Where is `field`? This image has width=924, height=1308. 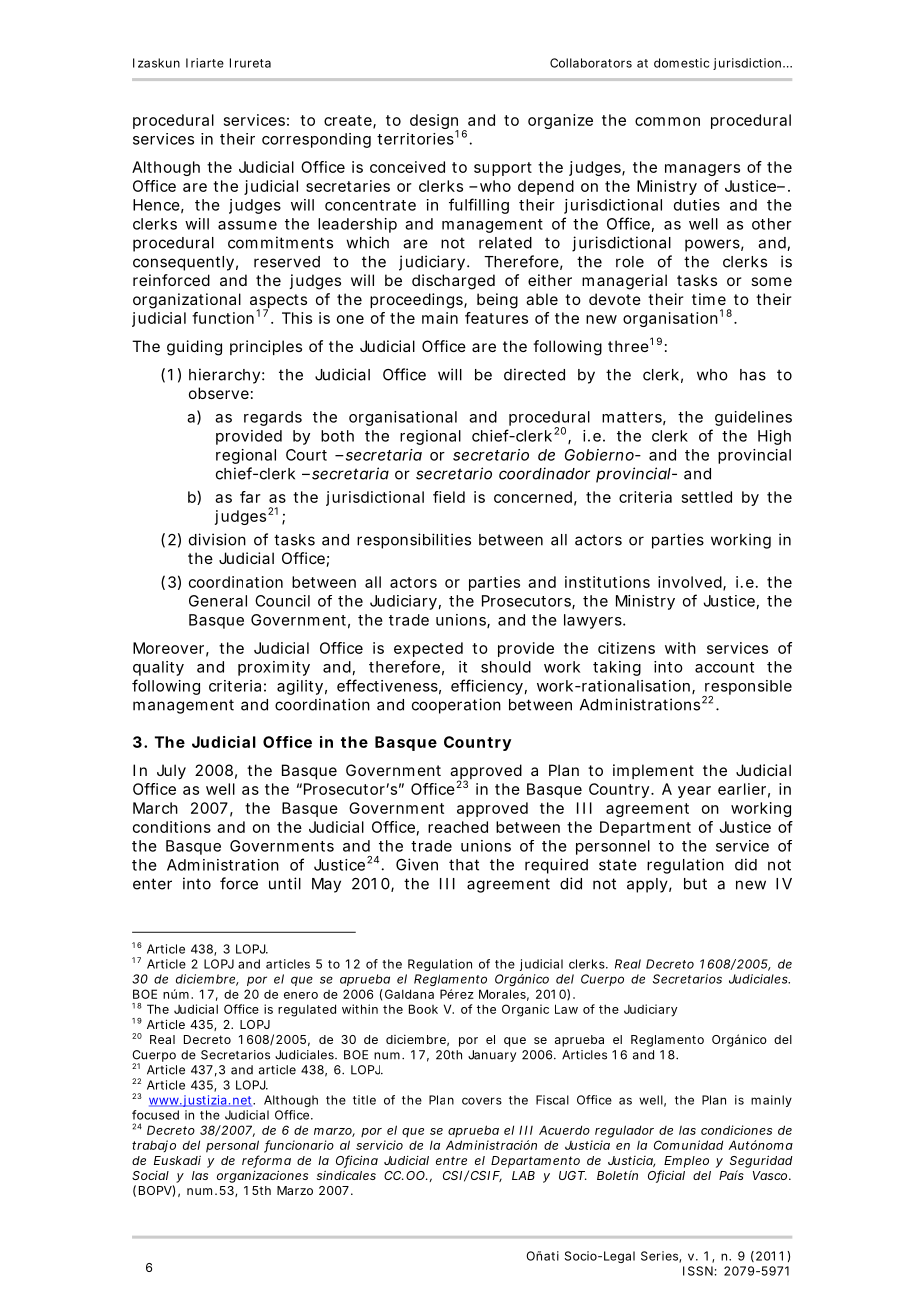 field is located at coordinates (449, 497).
